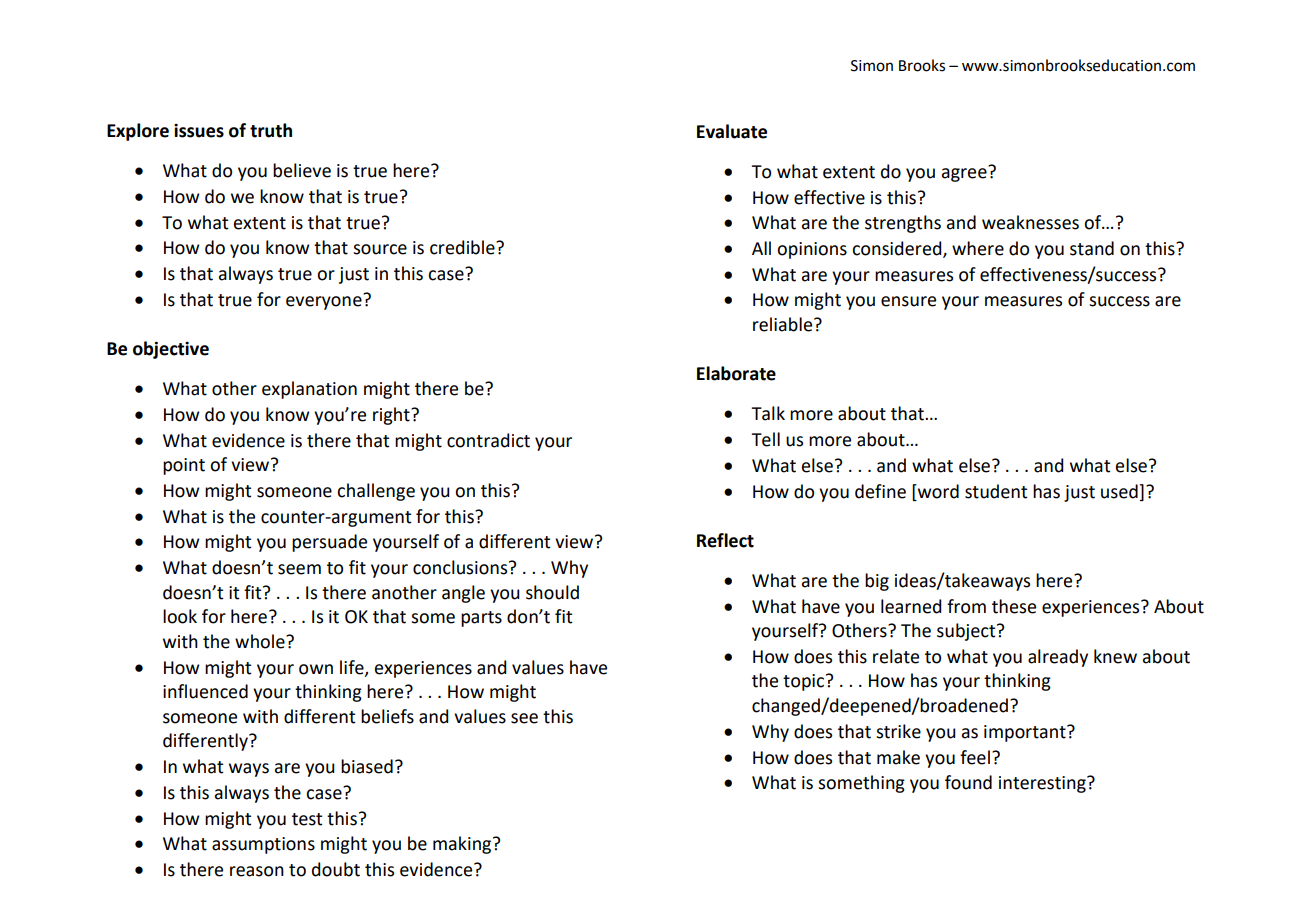 The image size is (1308, 924). Describe the element at coordinates (271, 130) in the image. I see `truth` at that location.
